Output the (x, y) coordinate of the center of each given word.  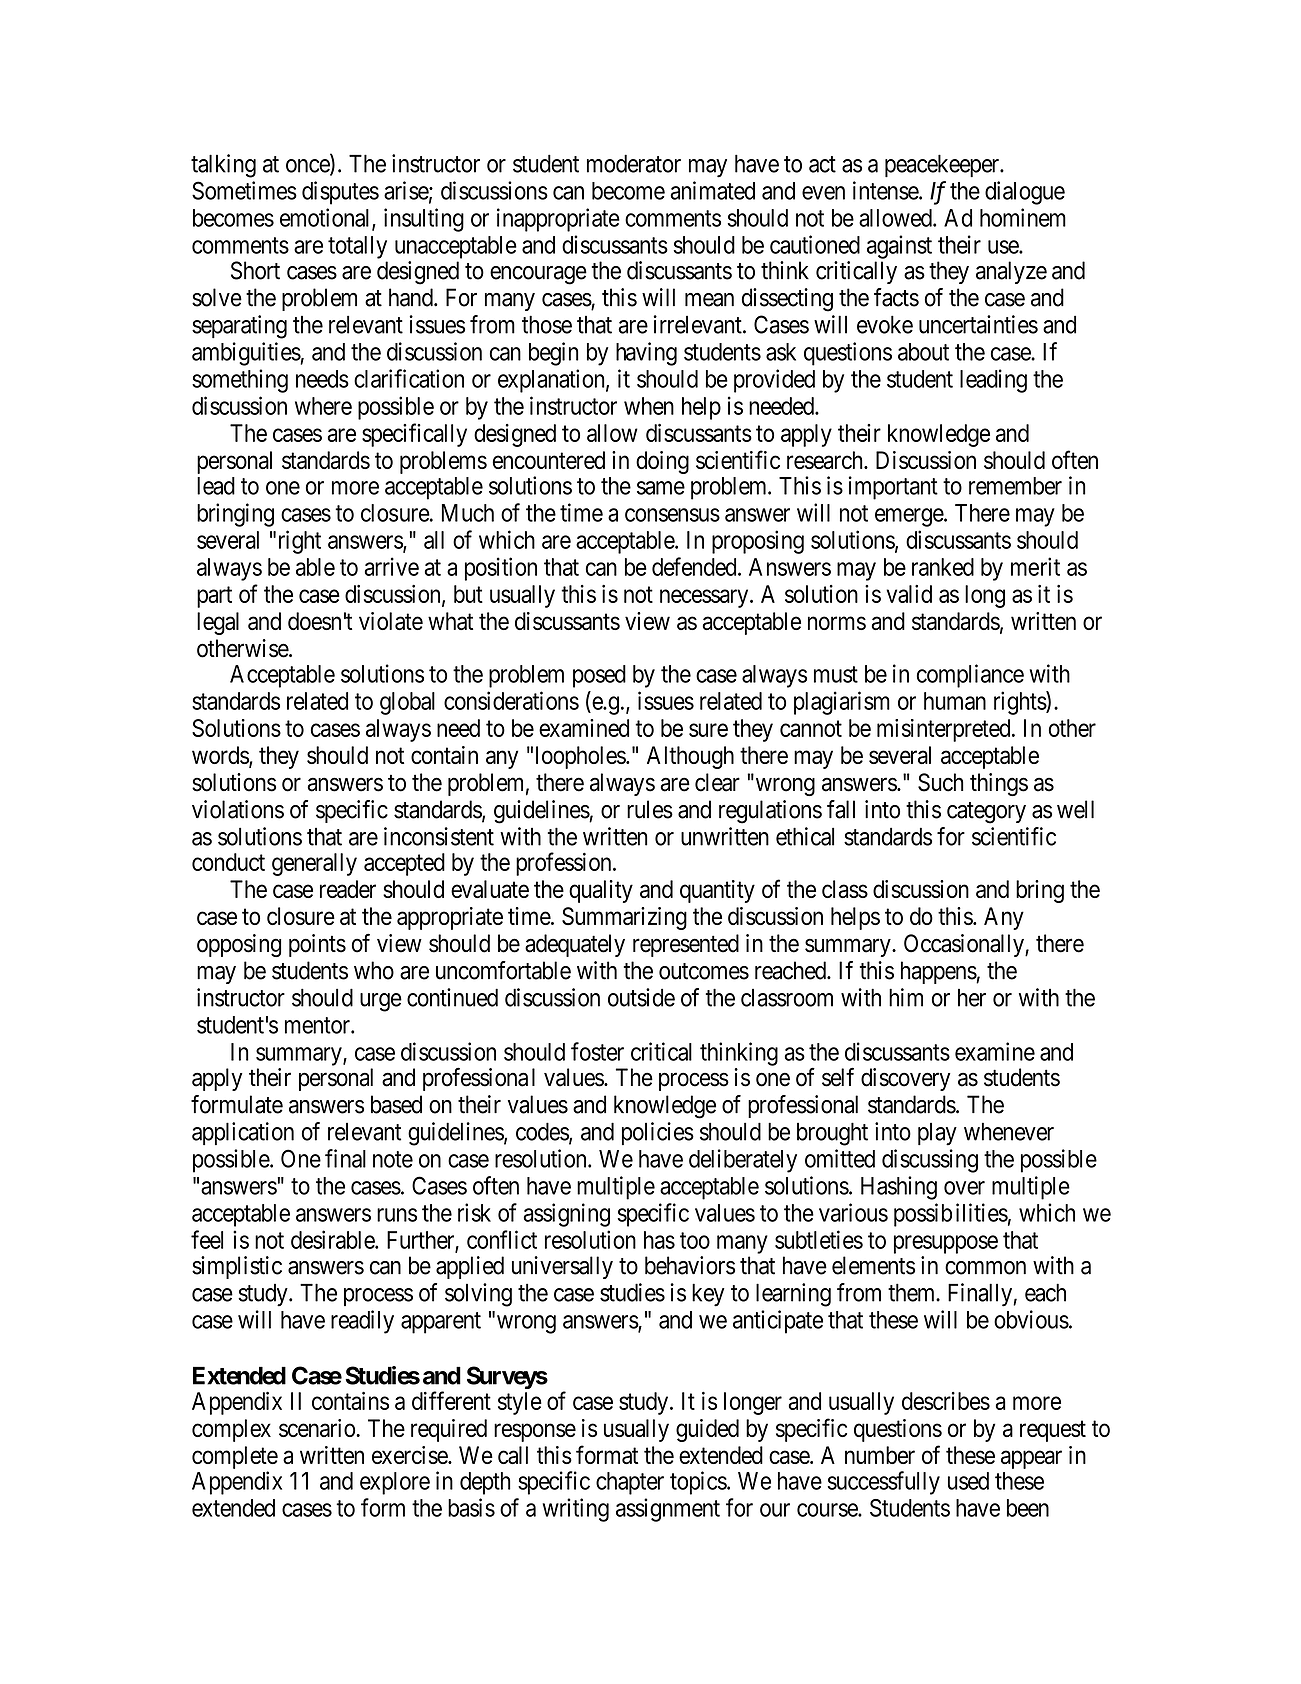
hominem (1023, 217)
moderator (634, 163)
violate (391, 621)
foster (597, 1051)
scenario (318, 1428)
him (906, 997)
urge (381, 1002)
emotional (326, 218)
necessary (705, 598)
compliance (970, 676)
